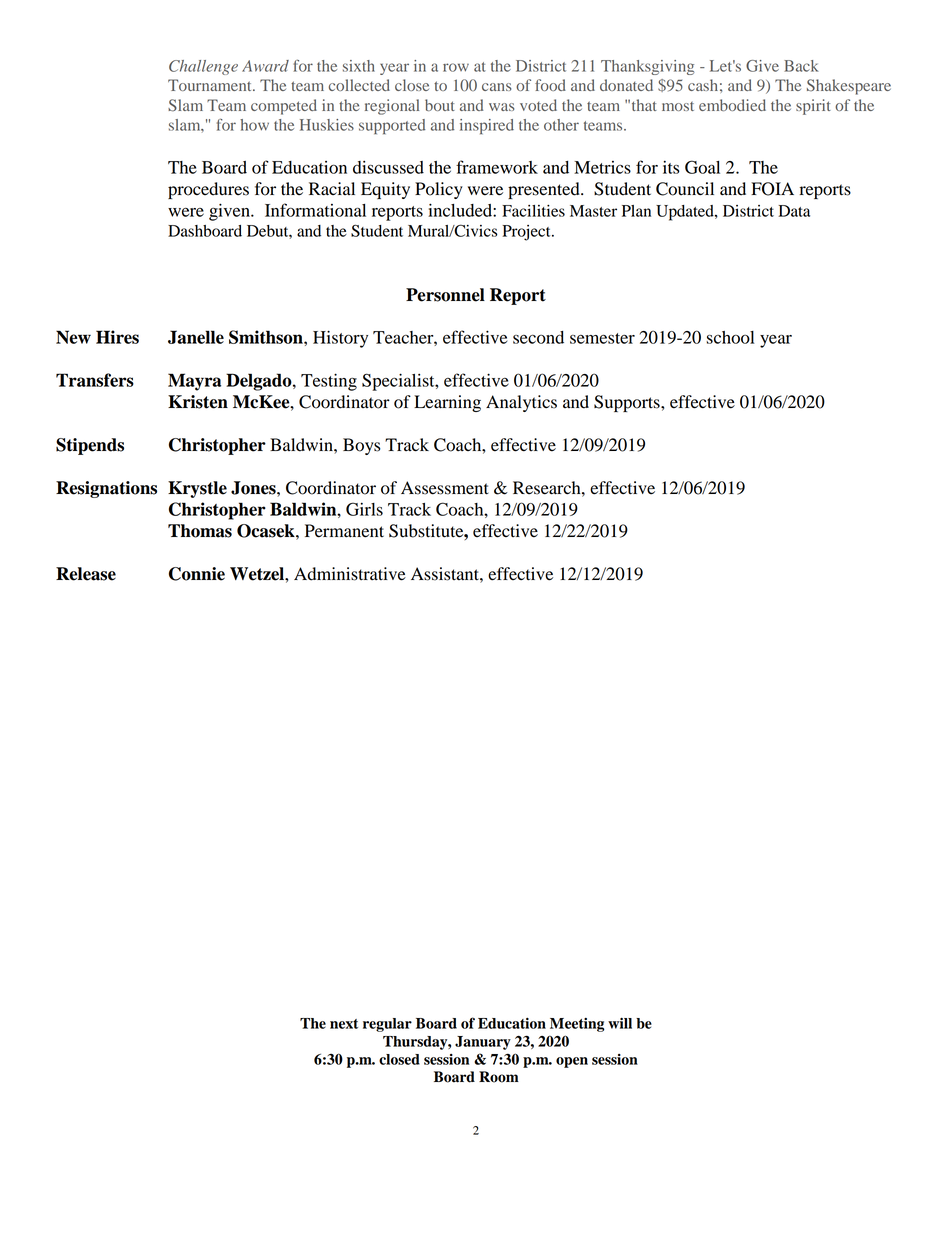  I want to click on Connie, so click(197, 574).
